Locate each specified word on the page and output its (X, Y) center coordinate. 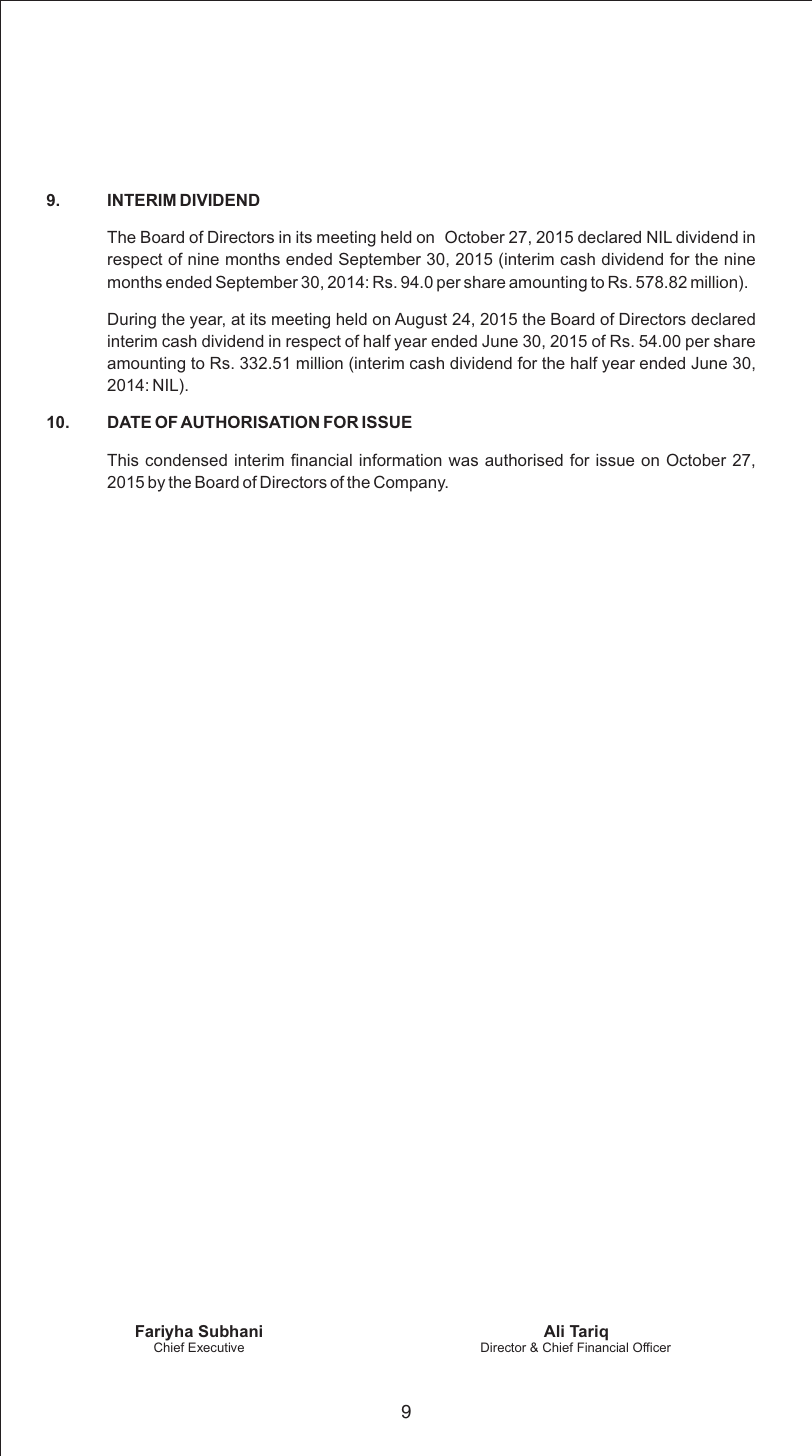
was (463, 461)
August (421, 321)
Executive (216, 1347)
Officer (652, 1347)
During (132, 321)
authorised (524, 460)
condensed (186, 460)
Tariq (589, 1334)
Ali (554, 1331)
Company (411, 483)
